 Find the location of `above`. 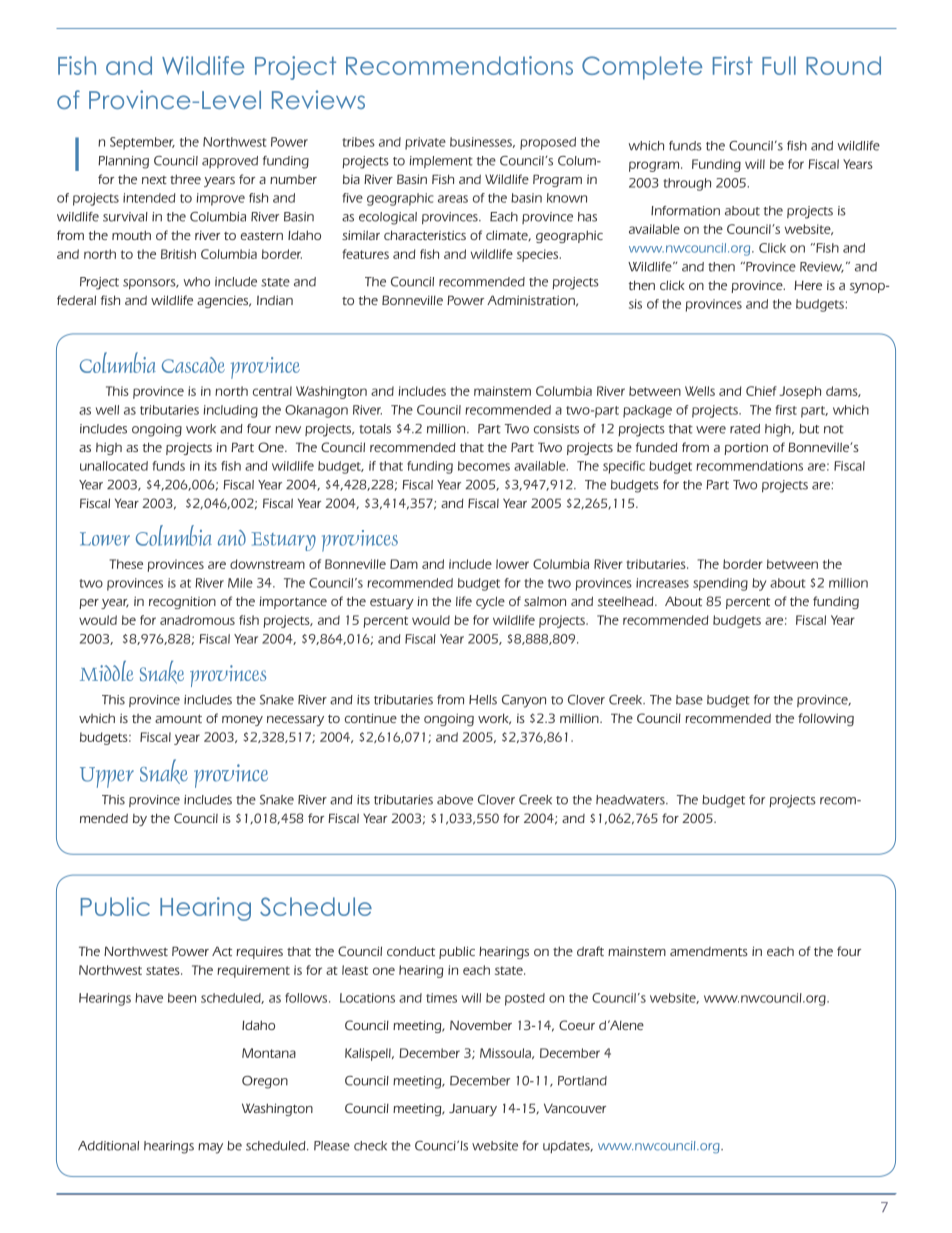

above is located at coordinates (455, 800).
